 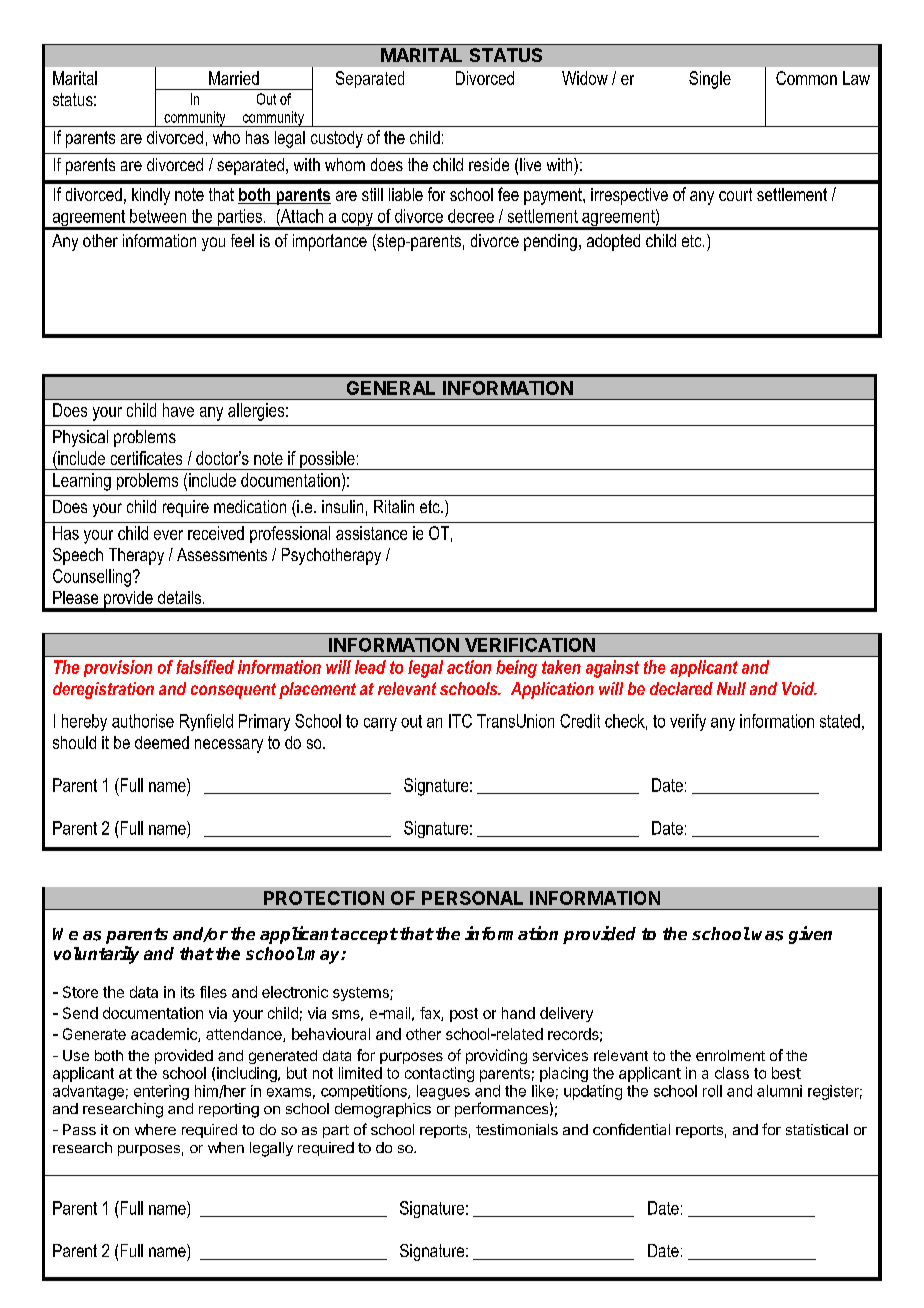 I want to click on action, so click(x=469, y=667).
